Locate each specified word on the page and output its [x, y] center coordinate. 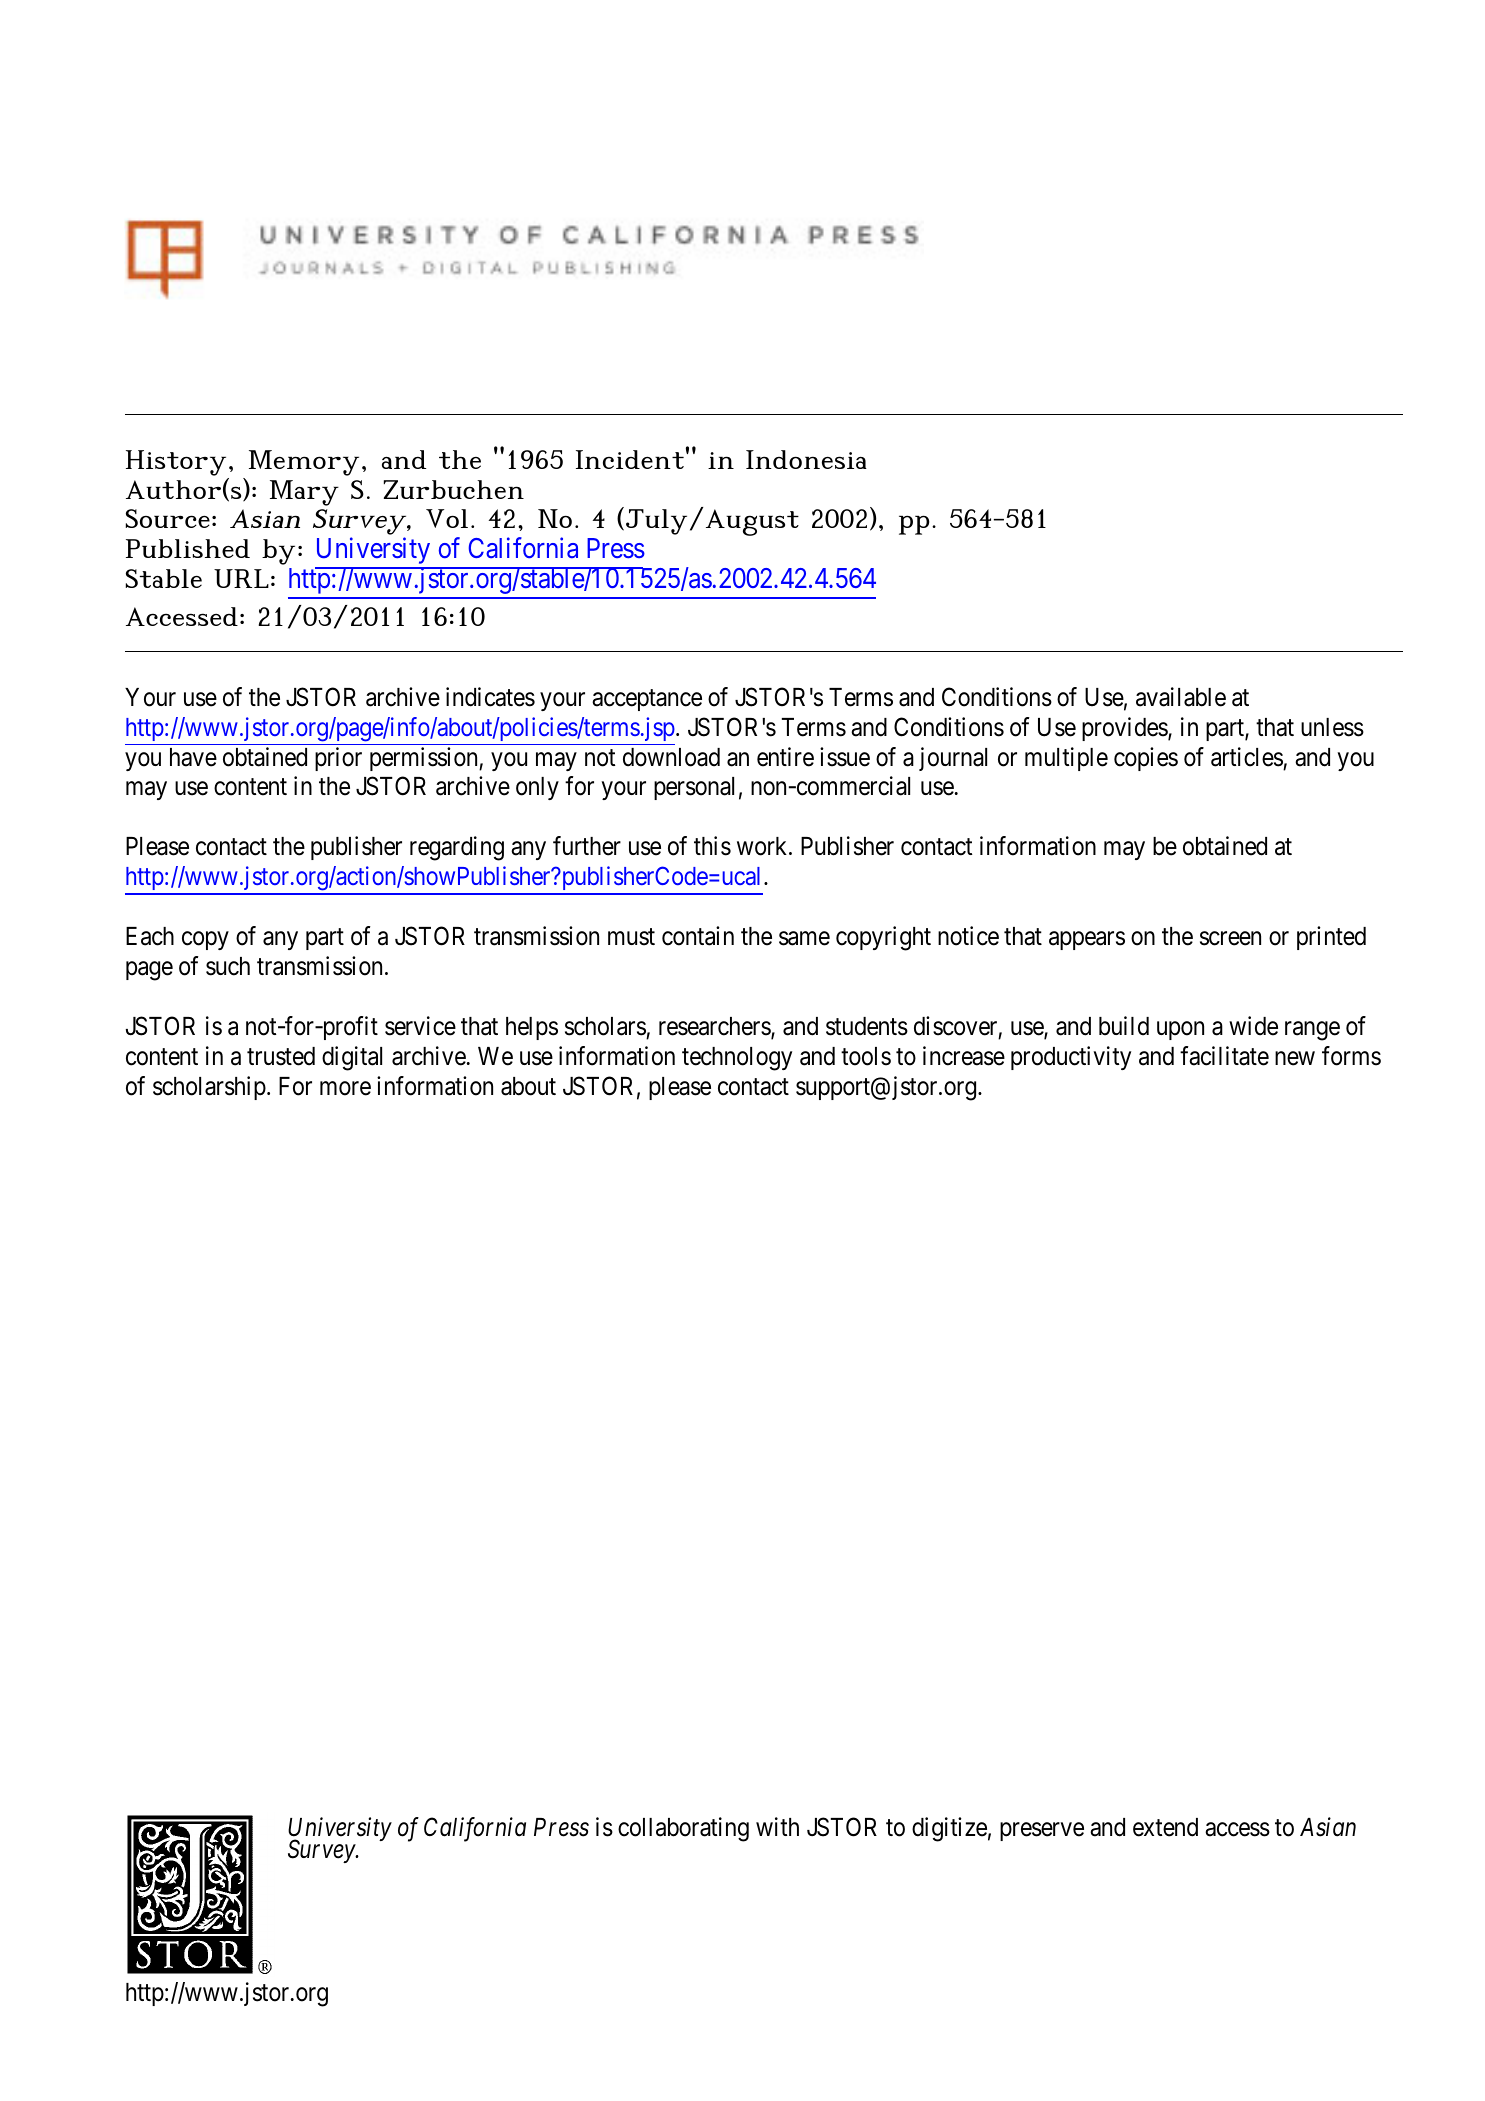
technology [737, 1059]
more [345, 1088]
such [228, 966]
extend [1165, 1827]
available [1181, 697]
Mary [304, 493]
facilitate [1224, 1056]
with [777, 1826]
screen [1230, 939]
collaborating [683, 1829]
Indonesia [806, 459]
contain [698, 936]
